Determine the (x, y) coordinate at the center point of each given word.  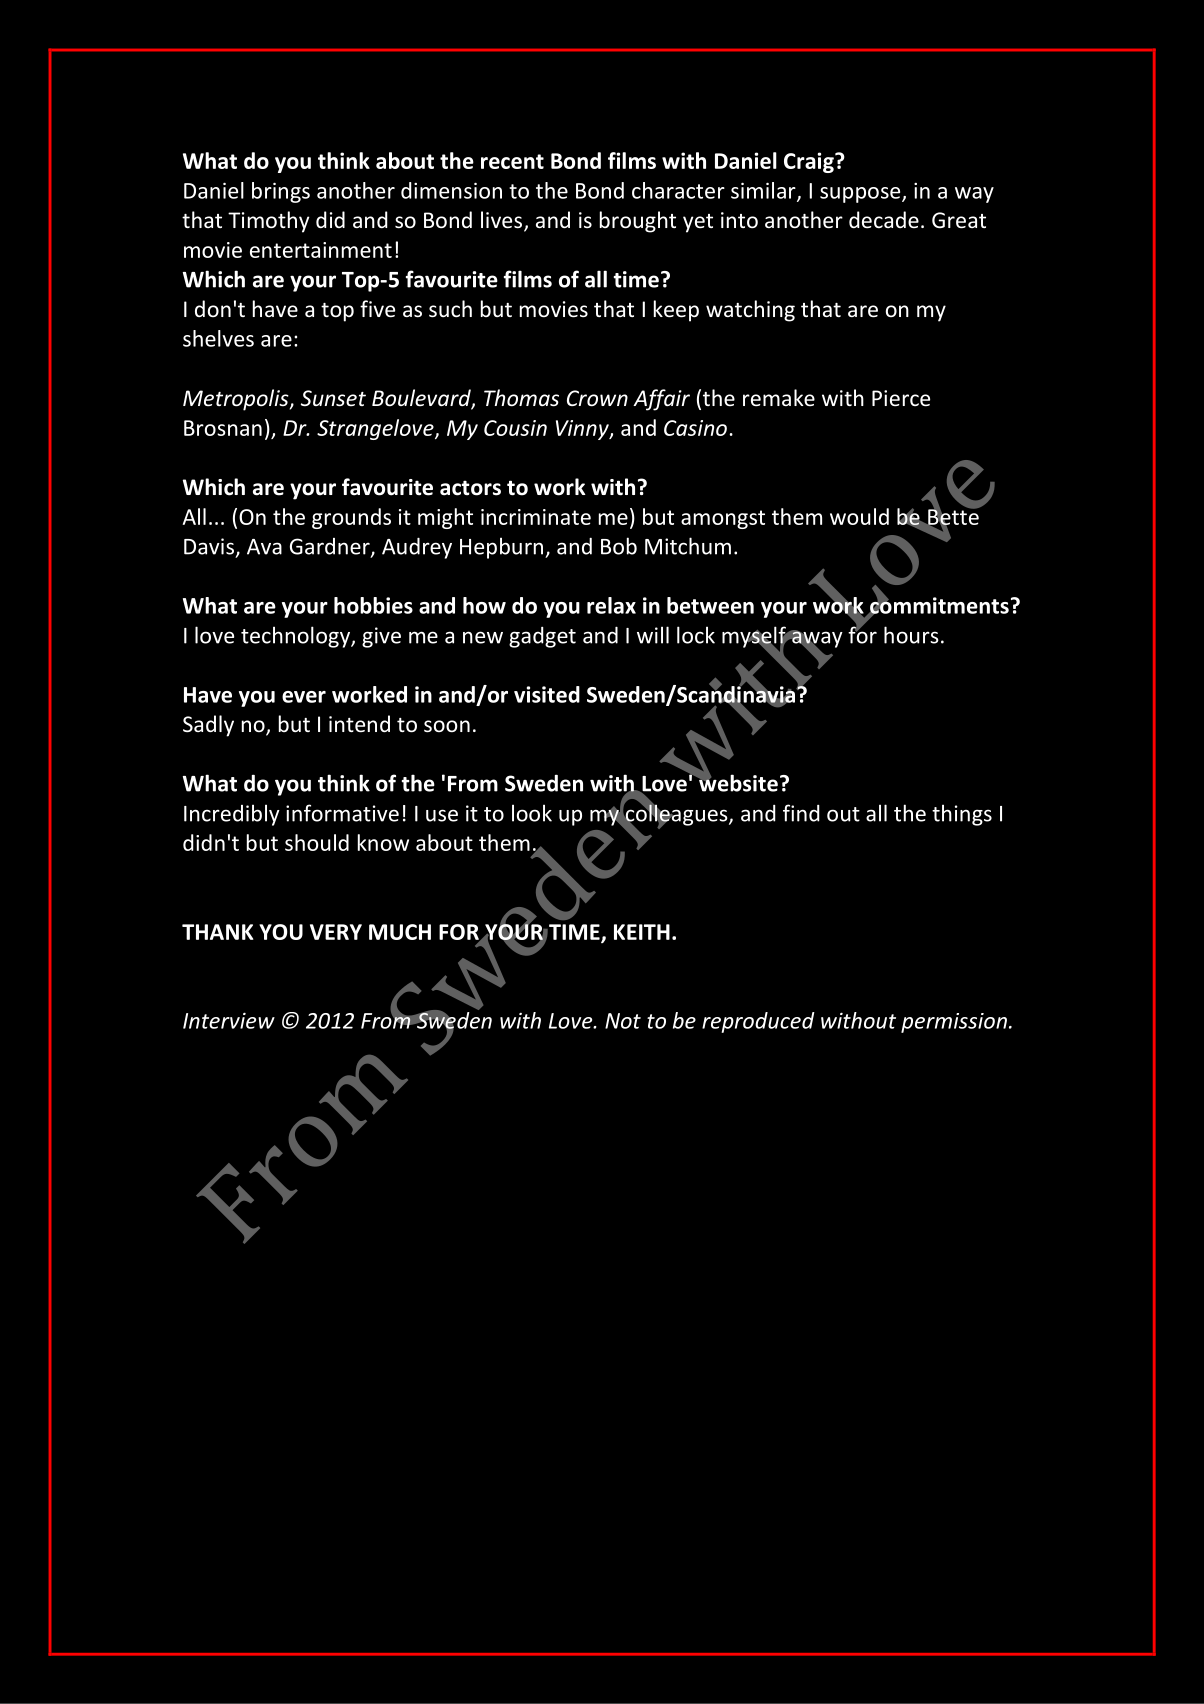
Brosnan (223, 428)
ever (304, 697)
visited (547, 694)
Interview (229, 1020)
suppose (861, 195)
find (801, 813)
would (859, 516)
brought (638, 222)
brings (281, 192)
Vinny (583, 430)
